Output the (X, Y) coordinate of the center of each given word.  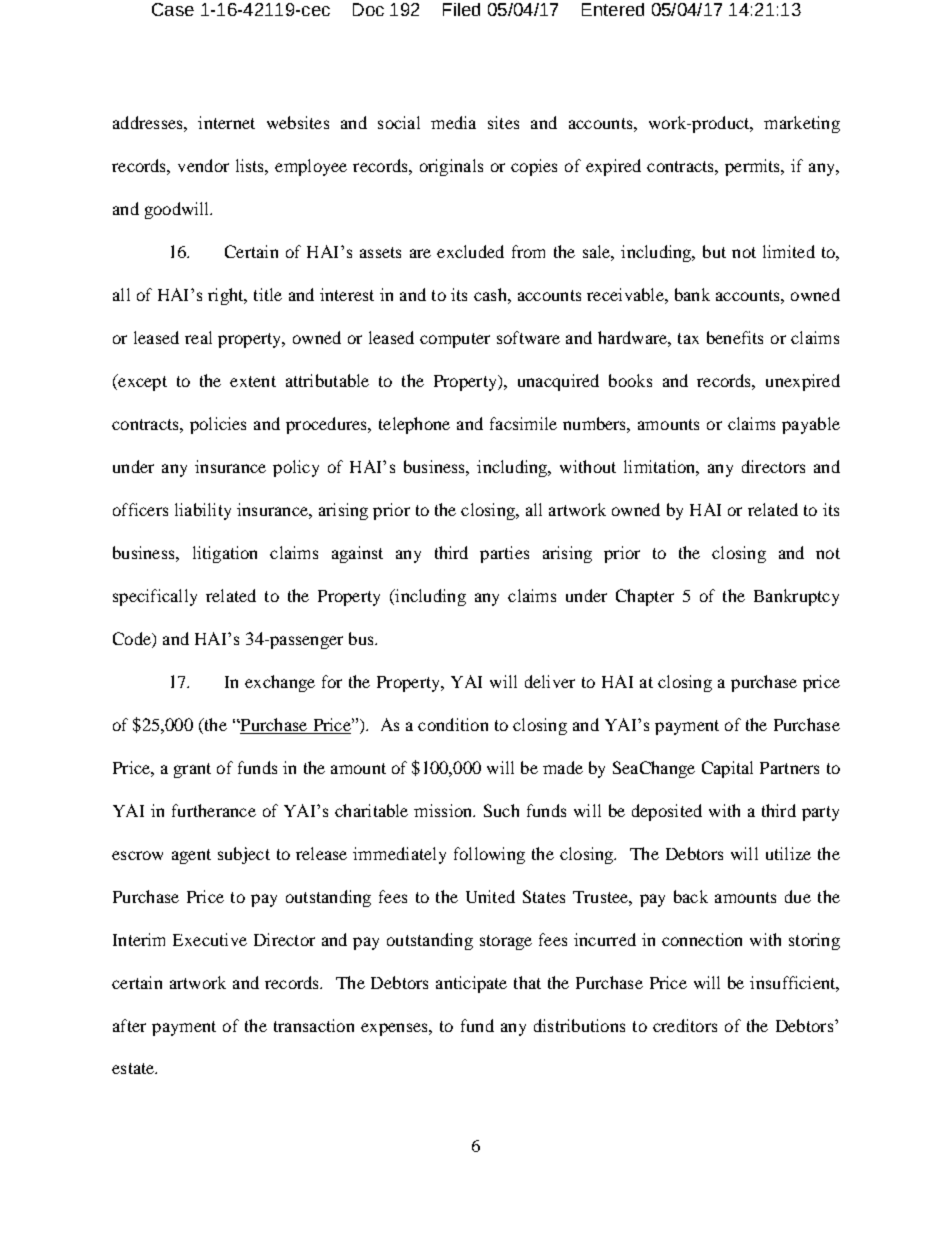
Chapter (645, 597)
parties (504, 554)
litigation (225, 554)
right (227, 296)
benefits (735, 337)
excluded (470, 251)
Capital (727, 769)
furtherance (214, 810)
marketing (802, 124)
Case (173, 9)
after (129, 1025)
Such (501, 810)
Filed (461, 9)
